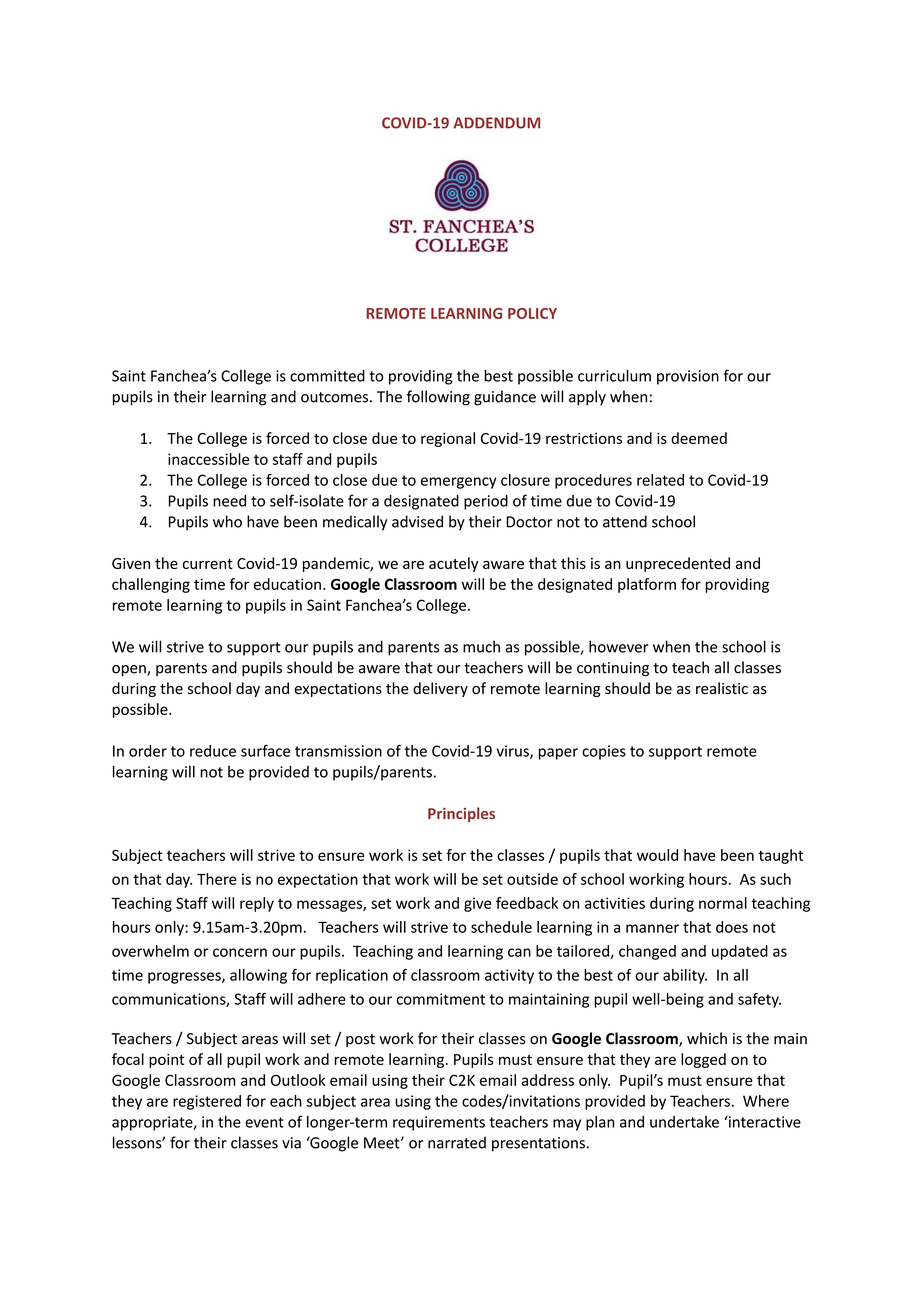 This screenshot has height=1307, width=924. What do you see at coordinates (688, 377) in the screenshot?
I see `provision` at bounding box center [688, 377].
